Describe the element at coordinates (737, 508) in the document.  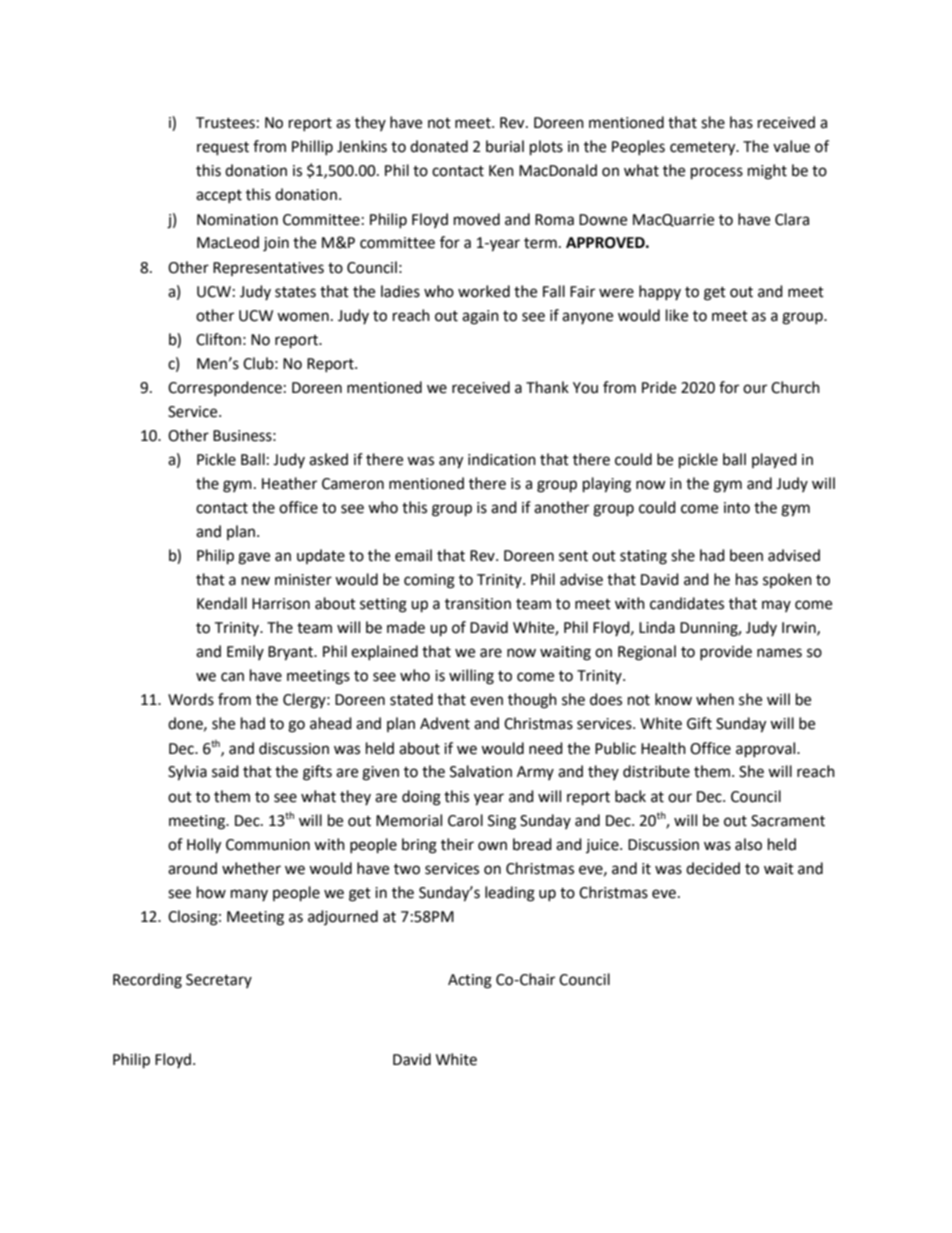
I see `into` at that location.
